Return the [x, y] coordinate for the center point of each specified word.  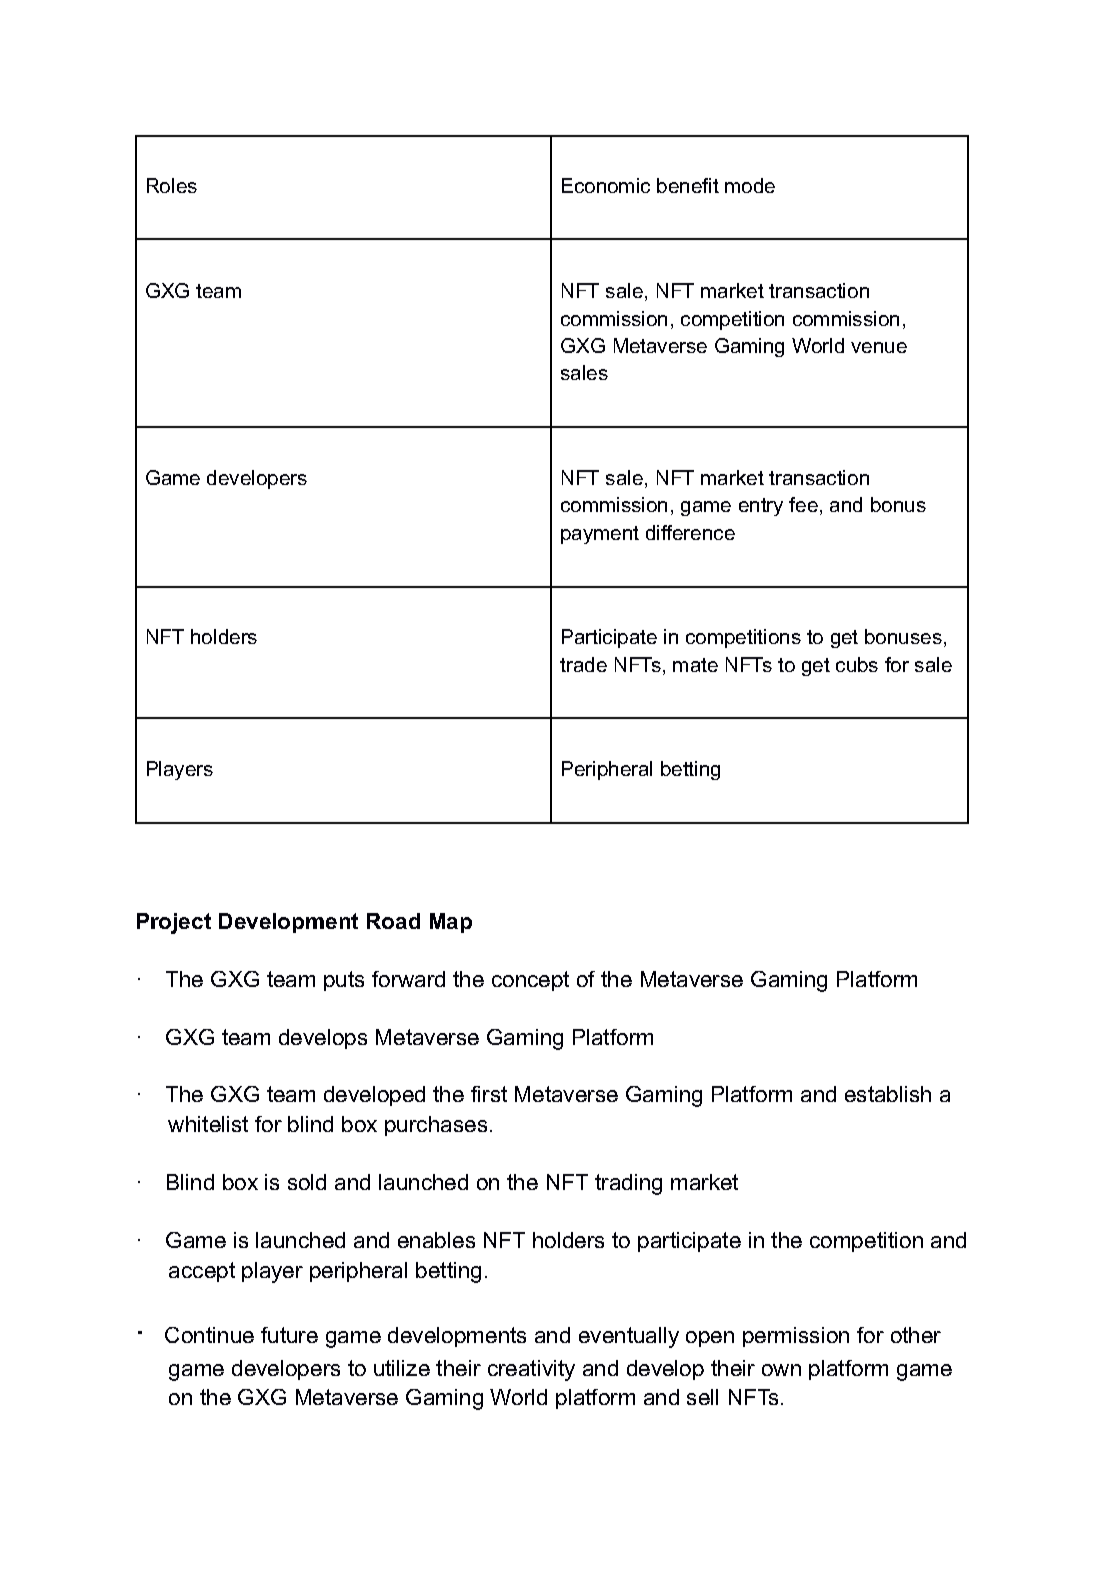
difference [690, 532]
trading [628, 1184]
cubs [857, 664]
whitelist [208, 1124]
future [289, 1335]
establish [888, 1094]
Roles [172, 185]
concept [530, 981]
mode [750, 185]
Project [174, 923]
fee [803, 504]
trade [583, 664]
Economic [606, 185]
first [489, 1094]
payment [600, 535]
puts [344, 981]
